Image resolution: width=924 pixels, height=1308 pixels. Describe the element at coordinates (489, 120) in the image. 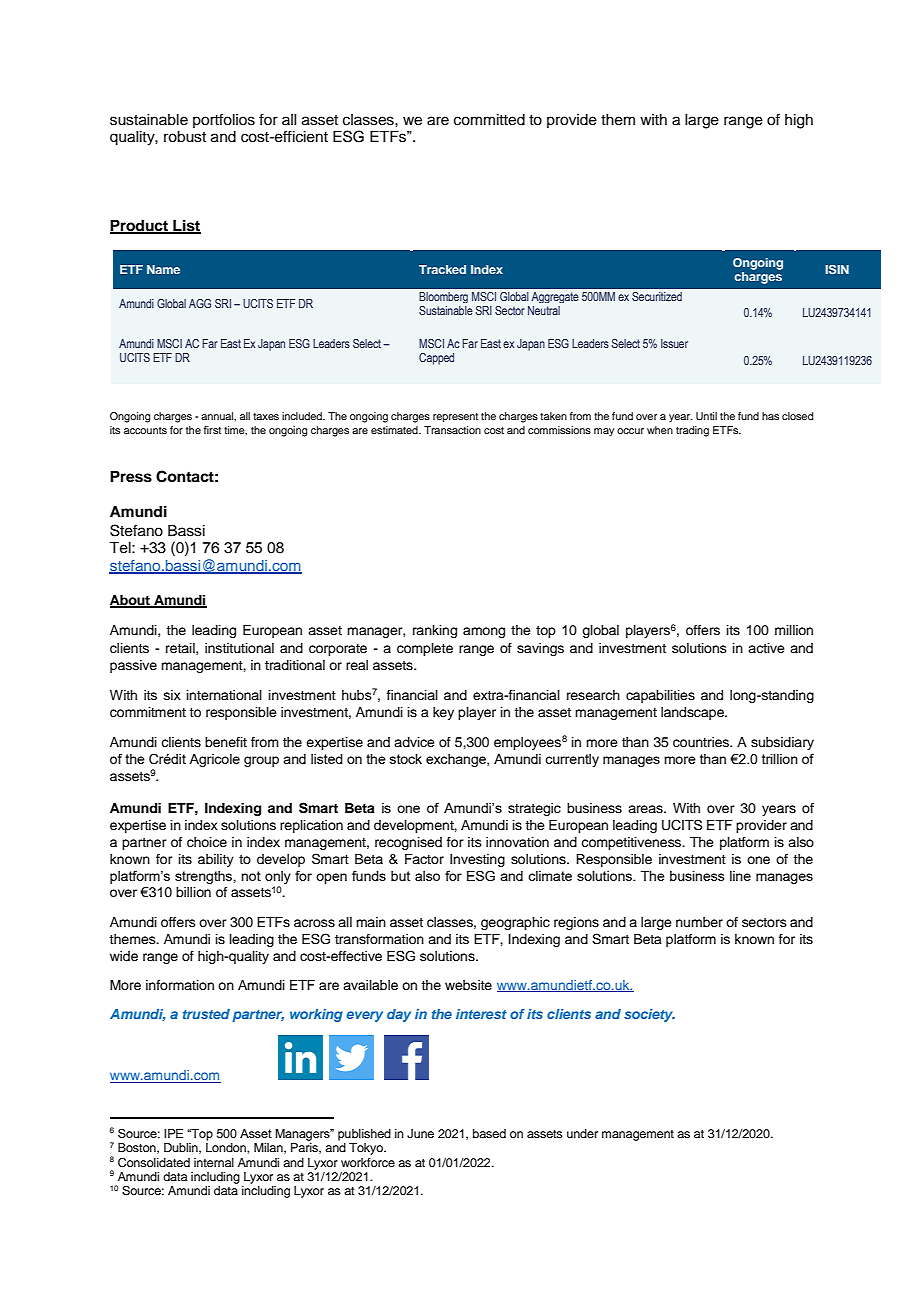

I see `committed` at that location.
